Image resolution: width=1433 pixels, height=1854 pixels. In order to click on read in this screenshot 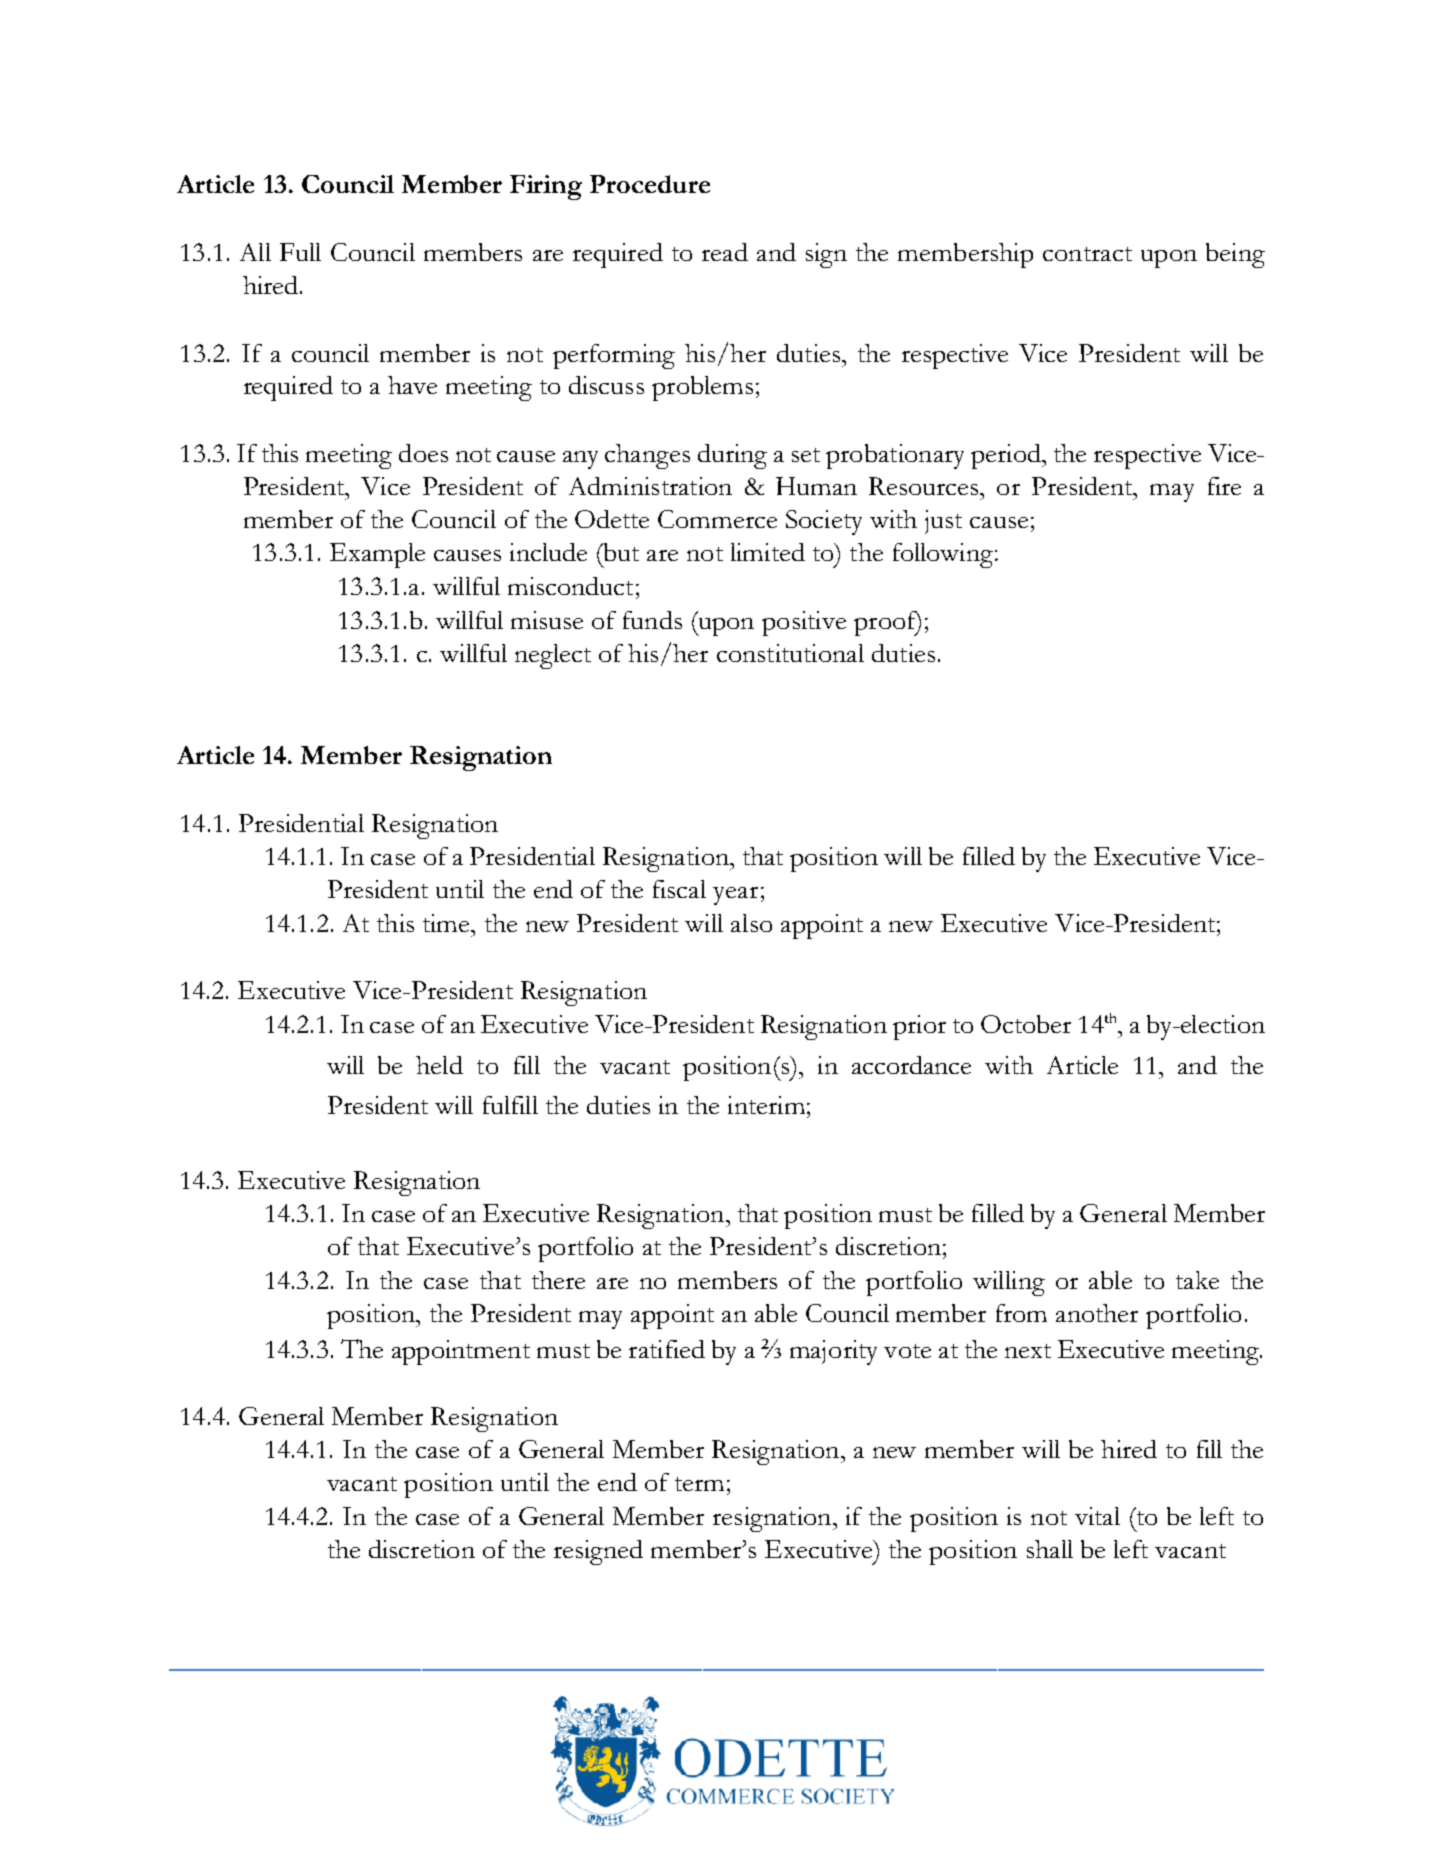, I will do `click(725, 252)`.
